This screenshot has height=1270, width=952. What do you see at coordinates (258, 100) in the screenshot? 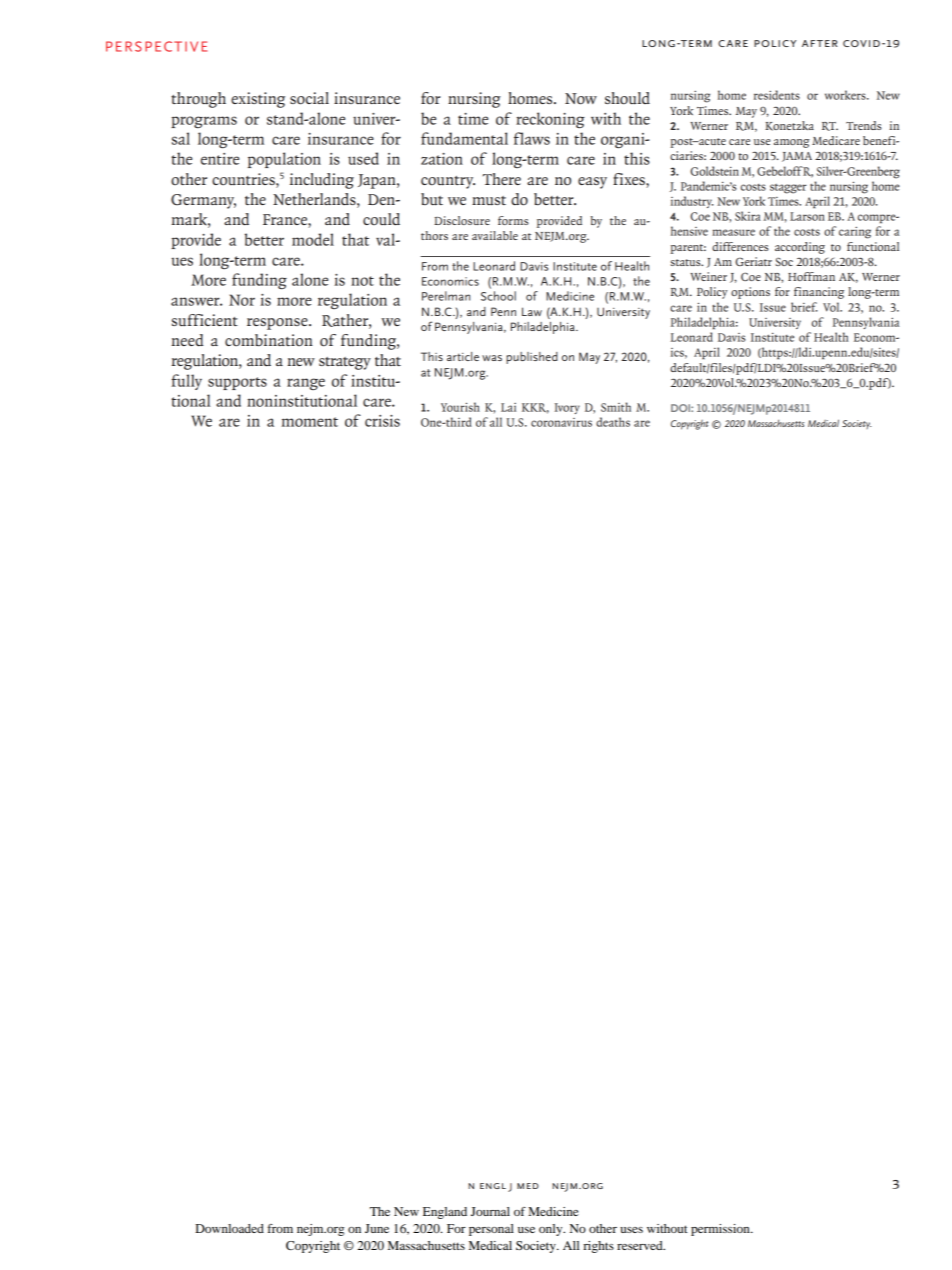
I see `existing` at bounding box center [258, 100].
